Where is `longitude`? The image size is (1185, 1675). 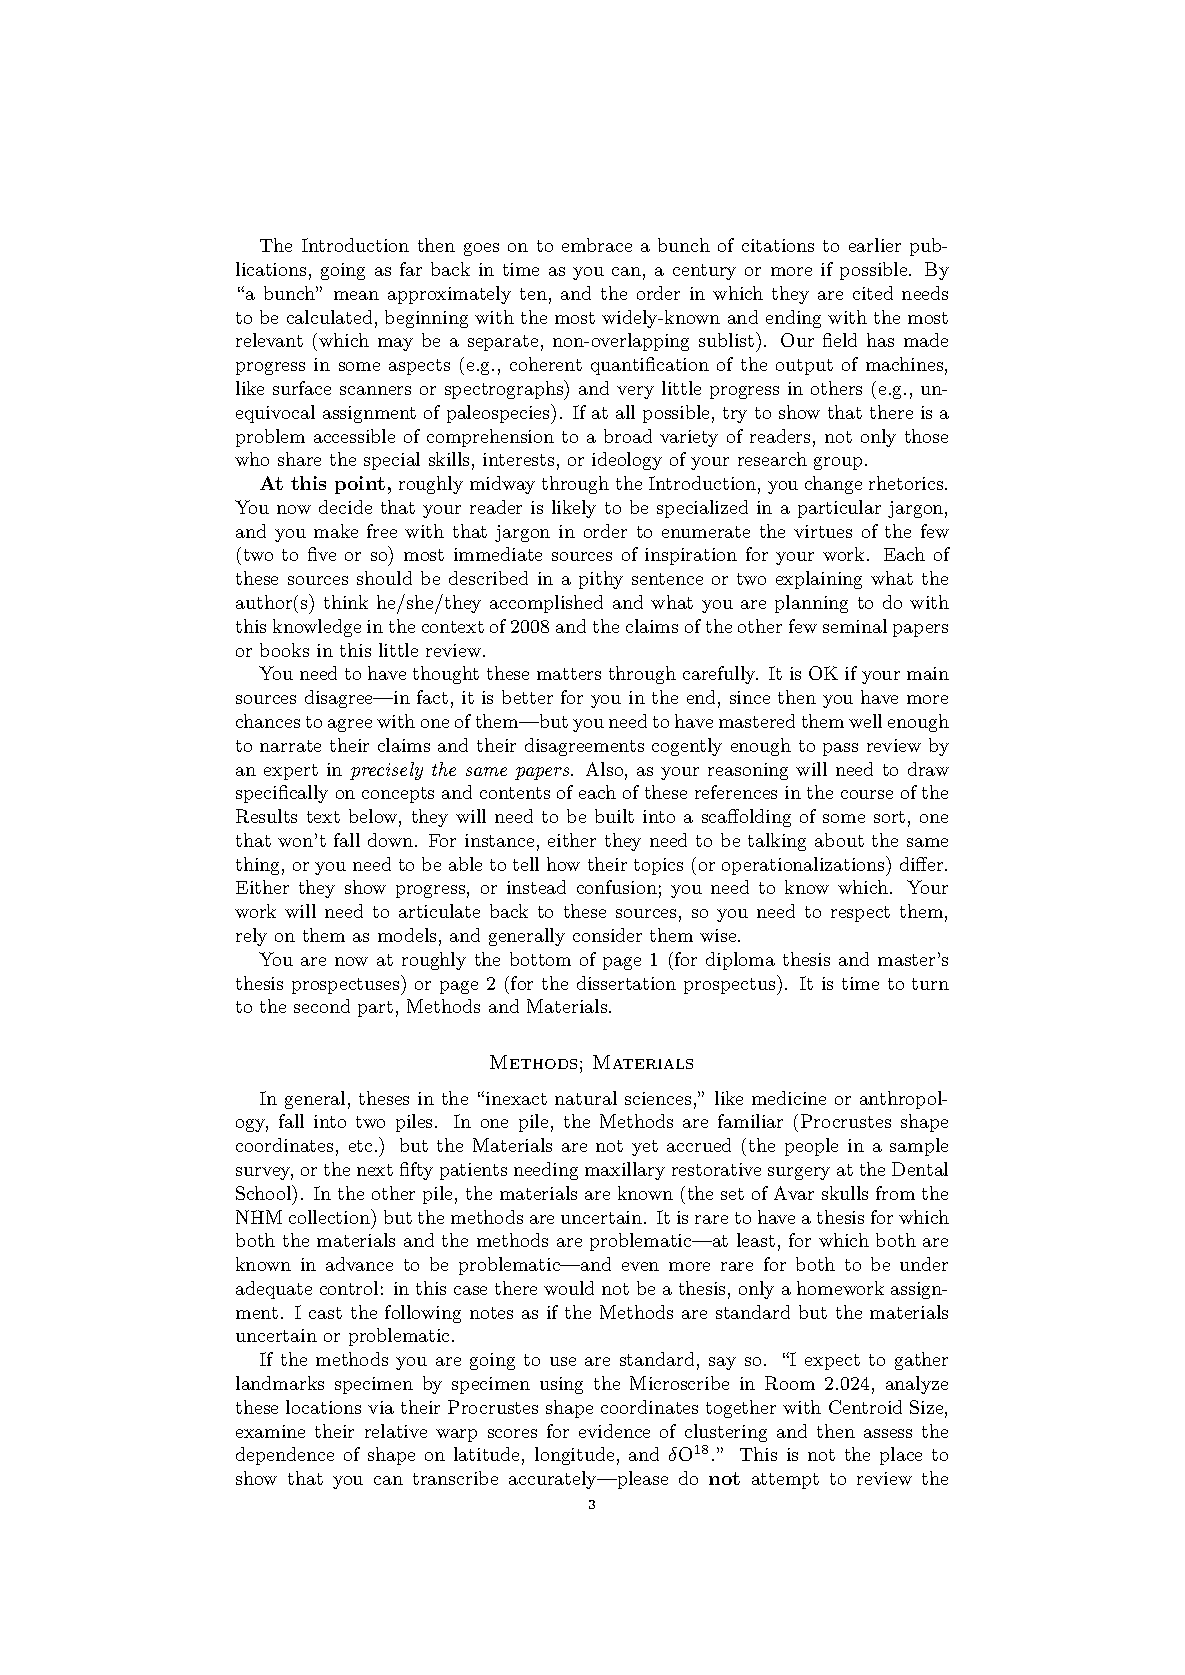
longitude is located at coordinates (574, 1456).
